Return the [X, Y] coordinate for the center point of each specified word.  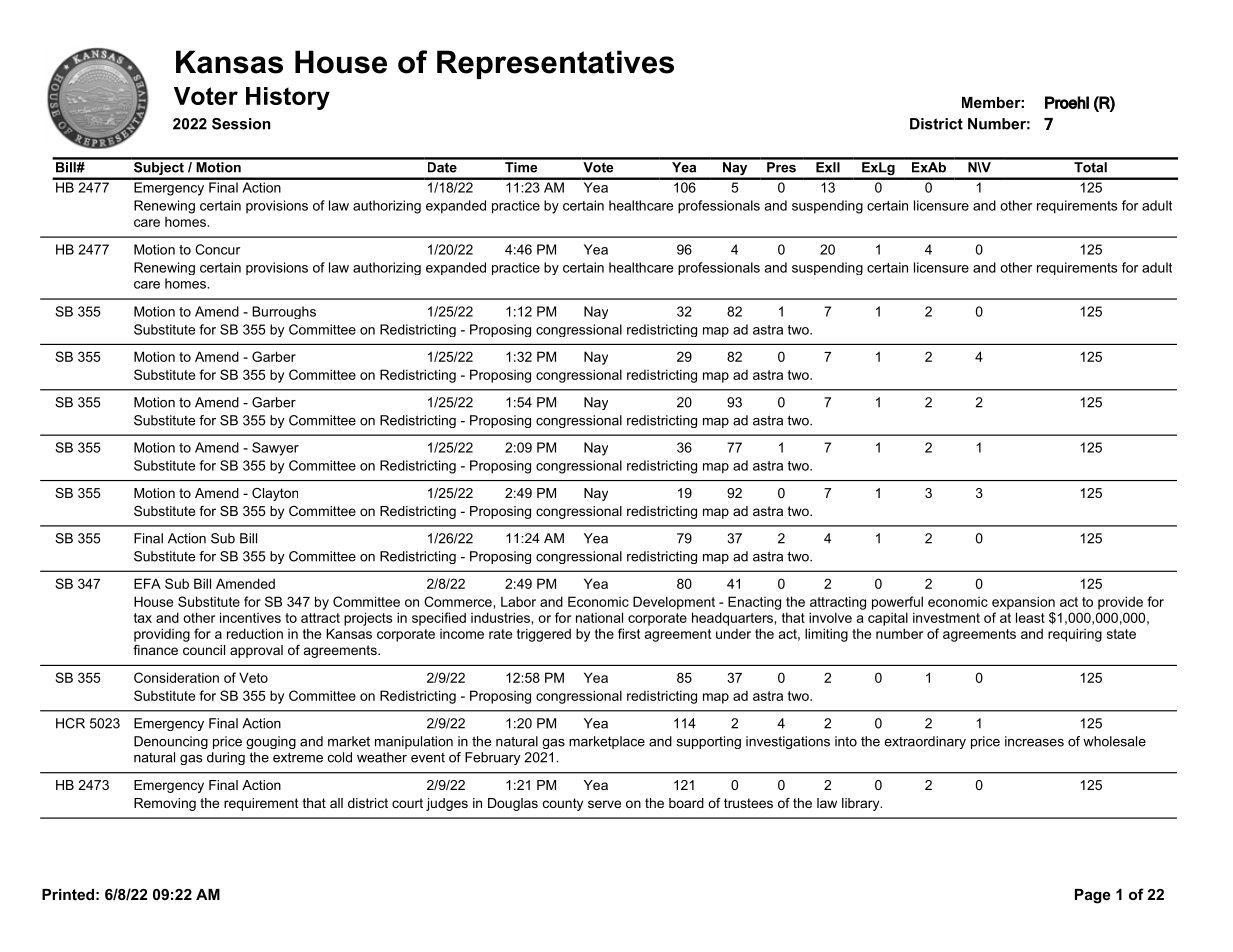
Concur [217, 249]
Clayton [275, 494]
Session [241, 124]
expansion [1023, 603]
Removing [165, 804]
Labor [518, 601]
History [288, 98]
